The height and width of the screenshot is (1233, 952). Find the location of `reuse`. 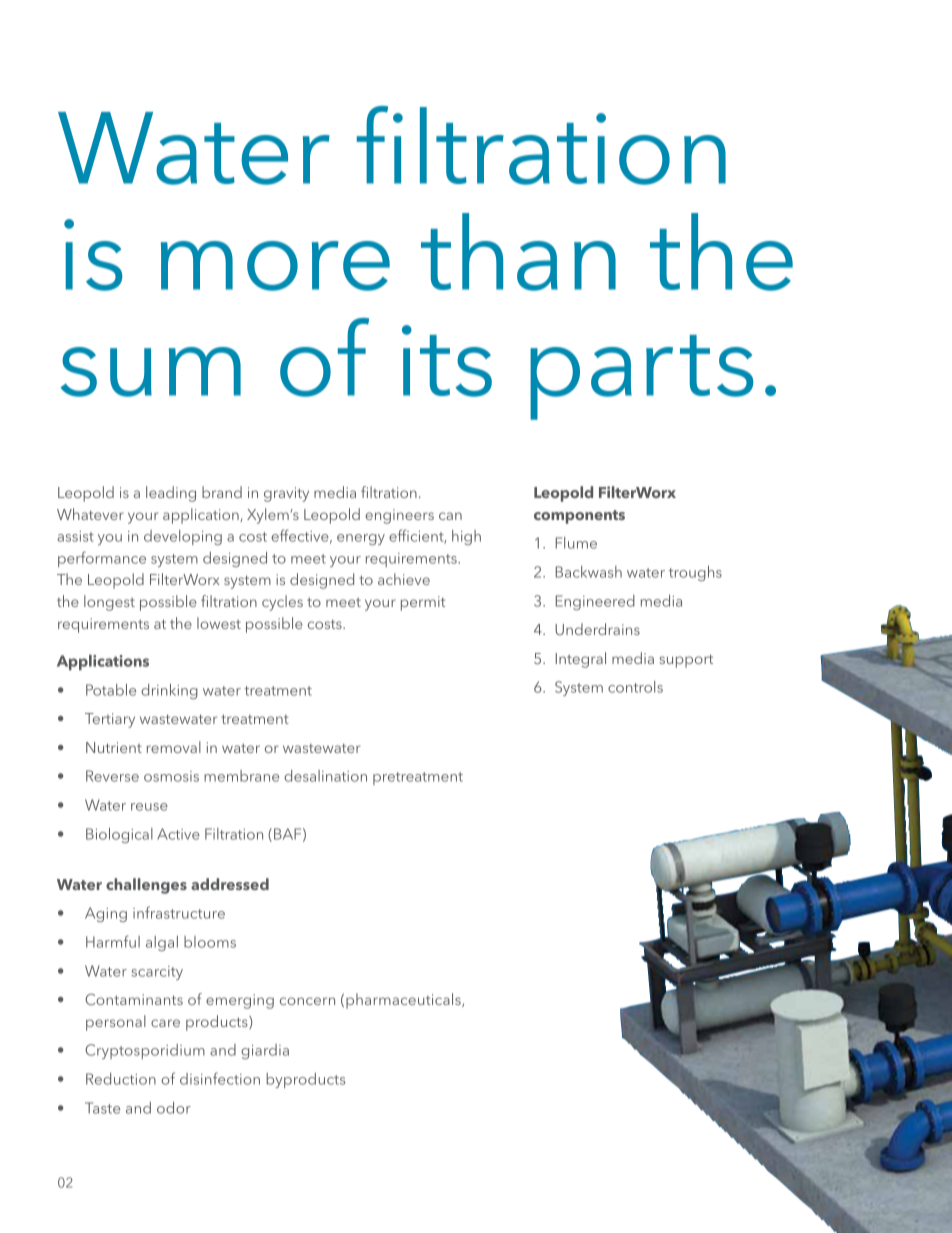

reuse is located at coordinates (149, 807).
